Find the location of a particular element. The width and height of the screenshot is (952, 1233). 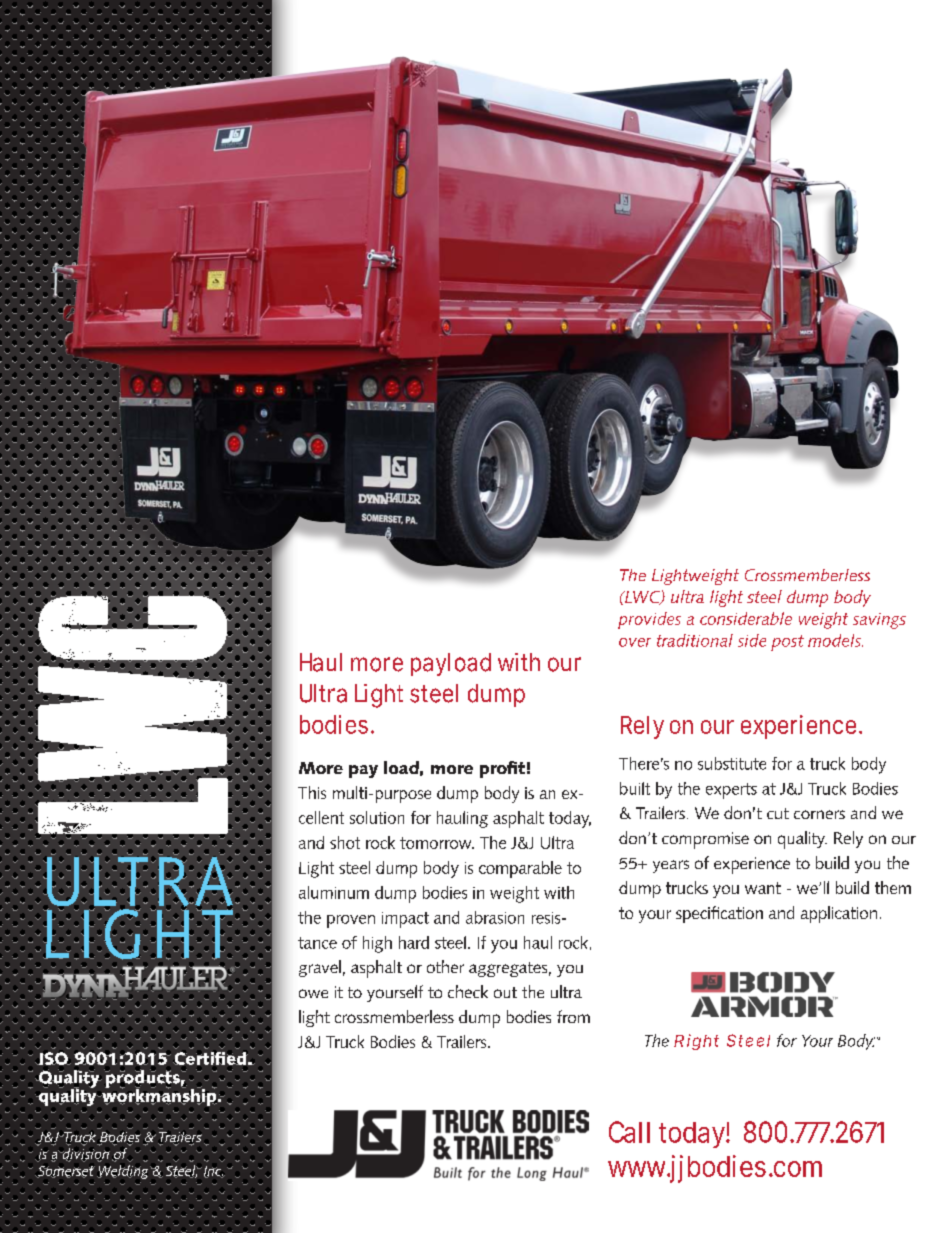

post is located at coordinates (787, 643).
